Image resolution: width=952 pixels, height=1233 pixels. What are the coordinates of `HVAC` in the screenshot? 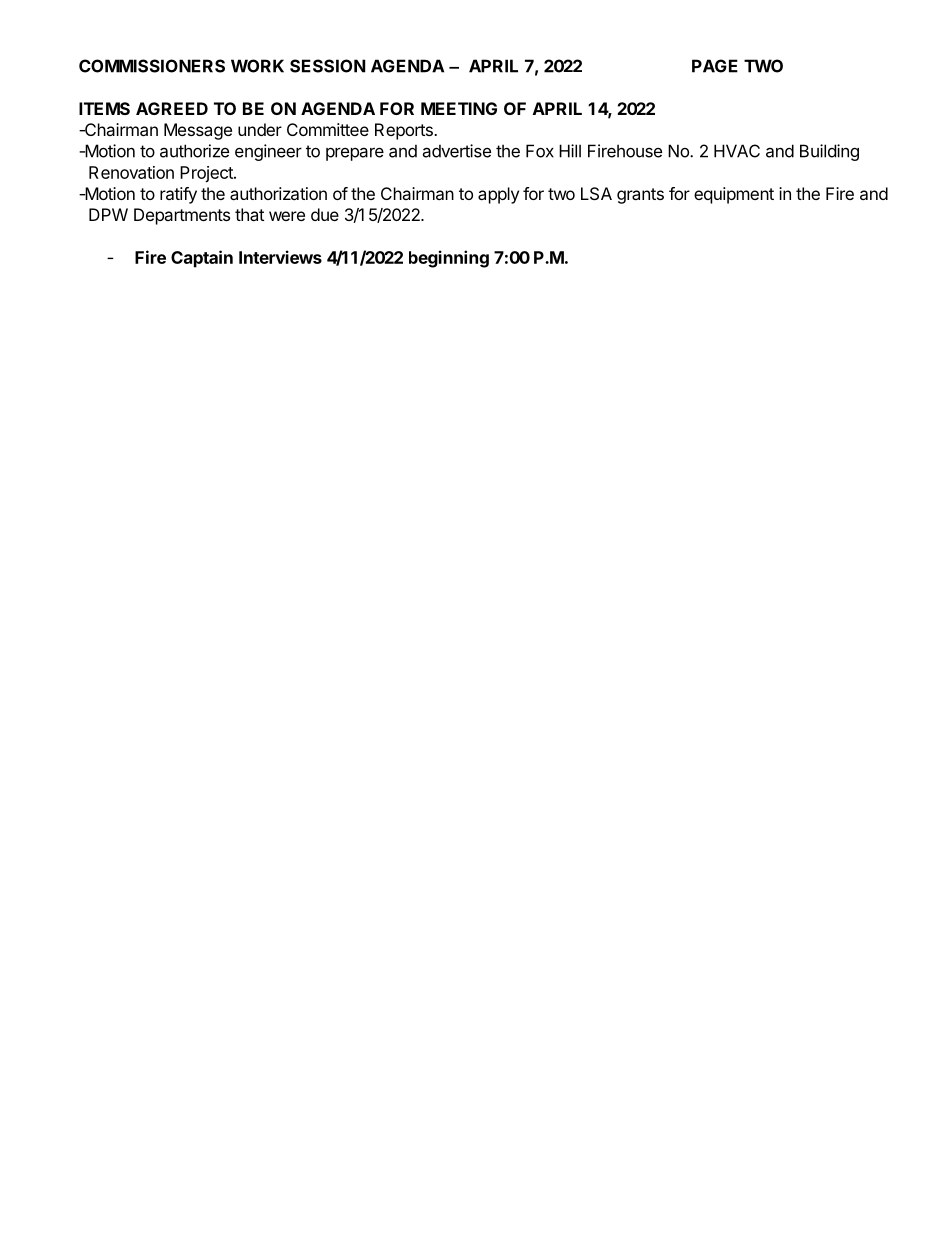 It's located at (737, 151).
